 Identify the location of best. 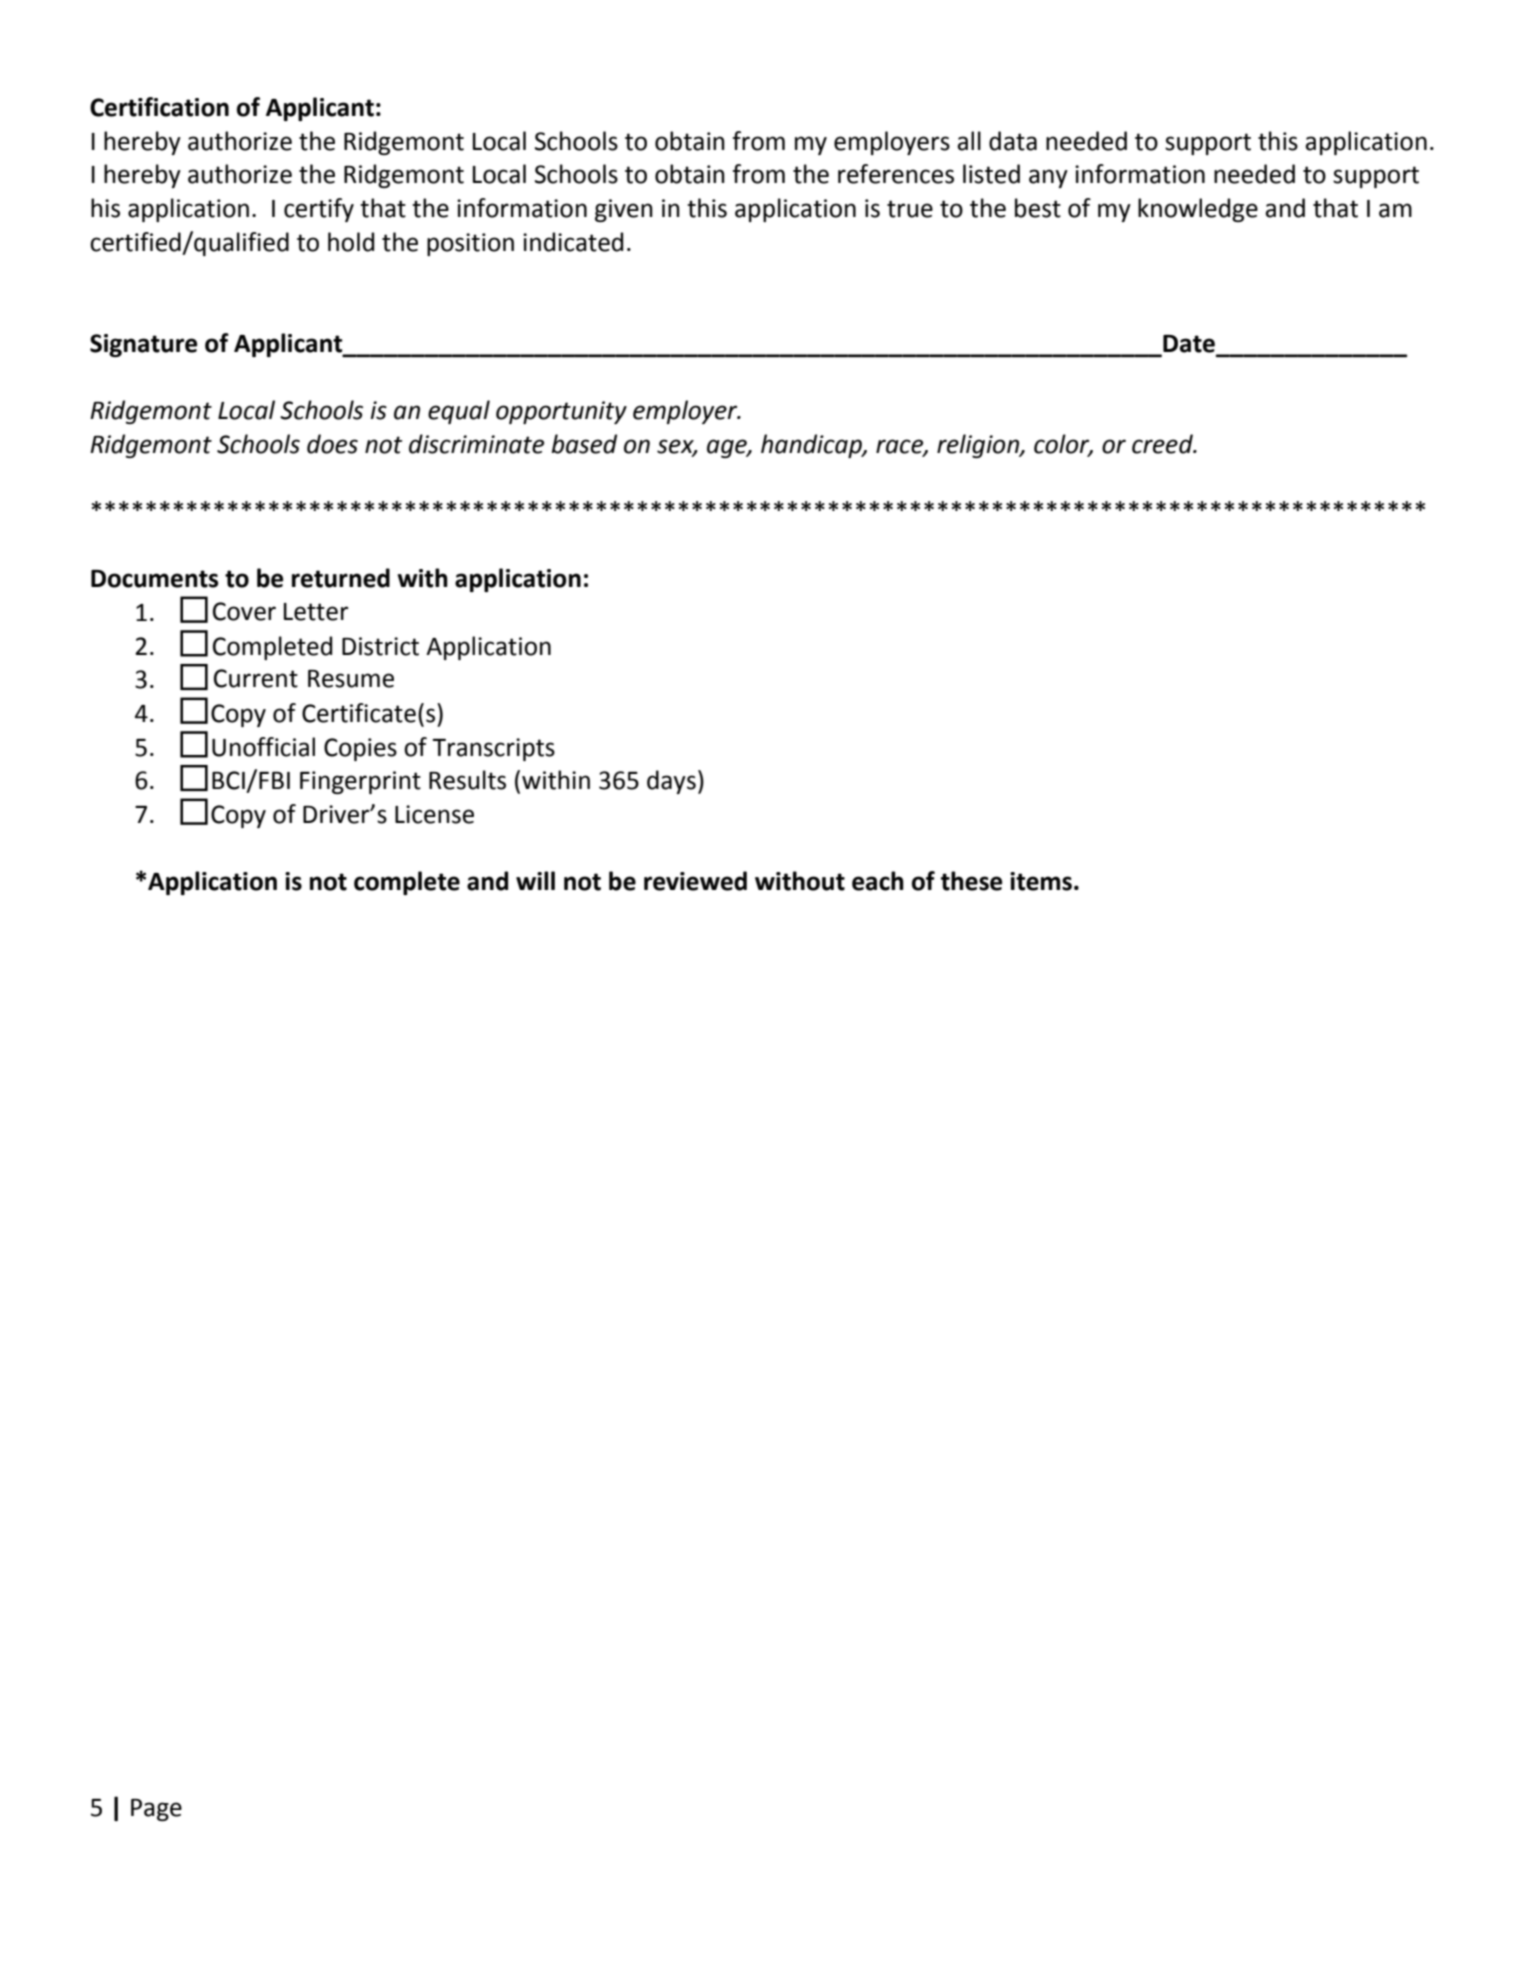
(1038, 208).
